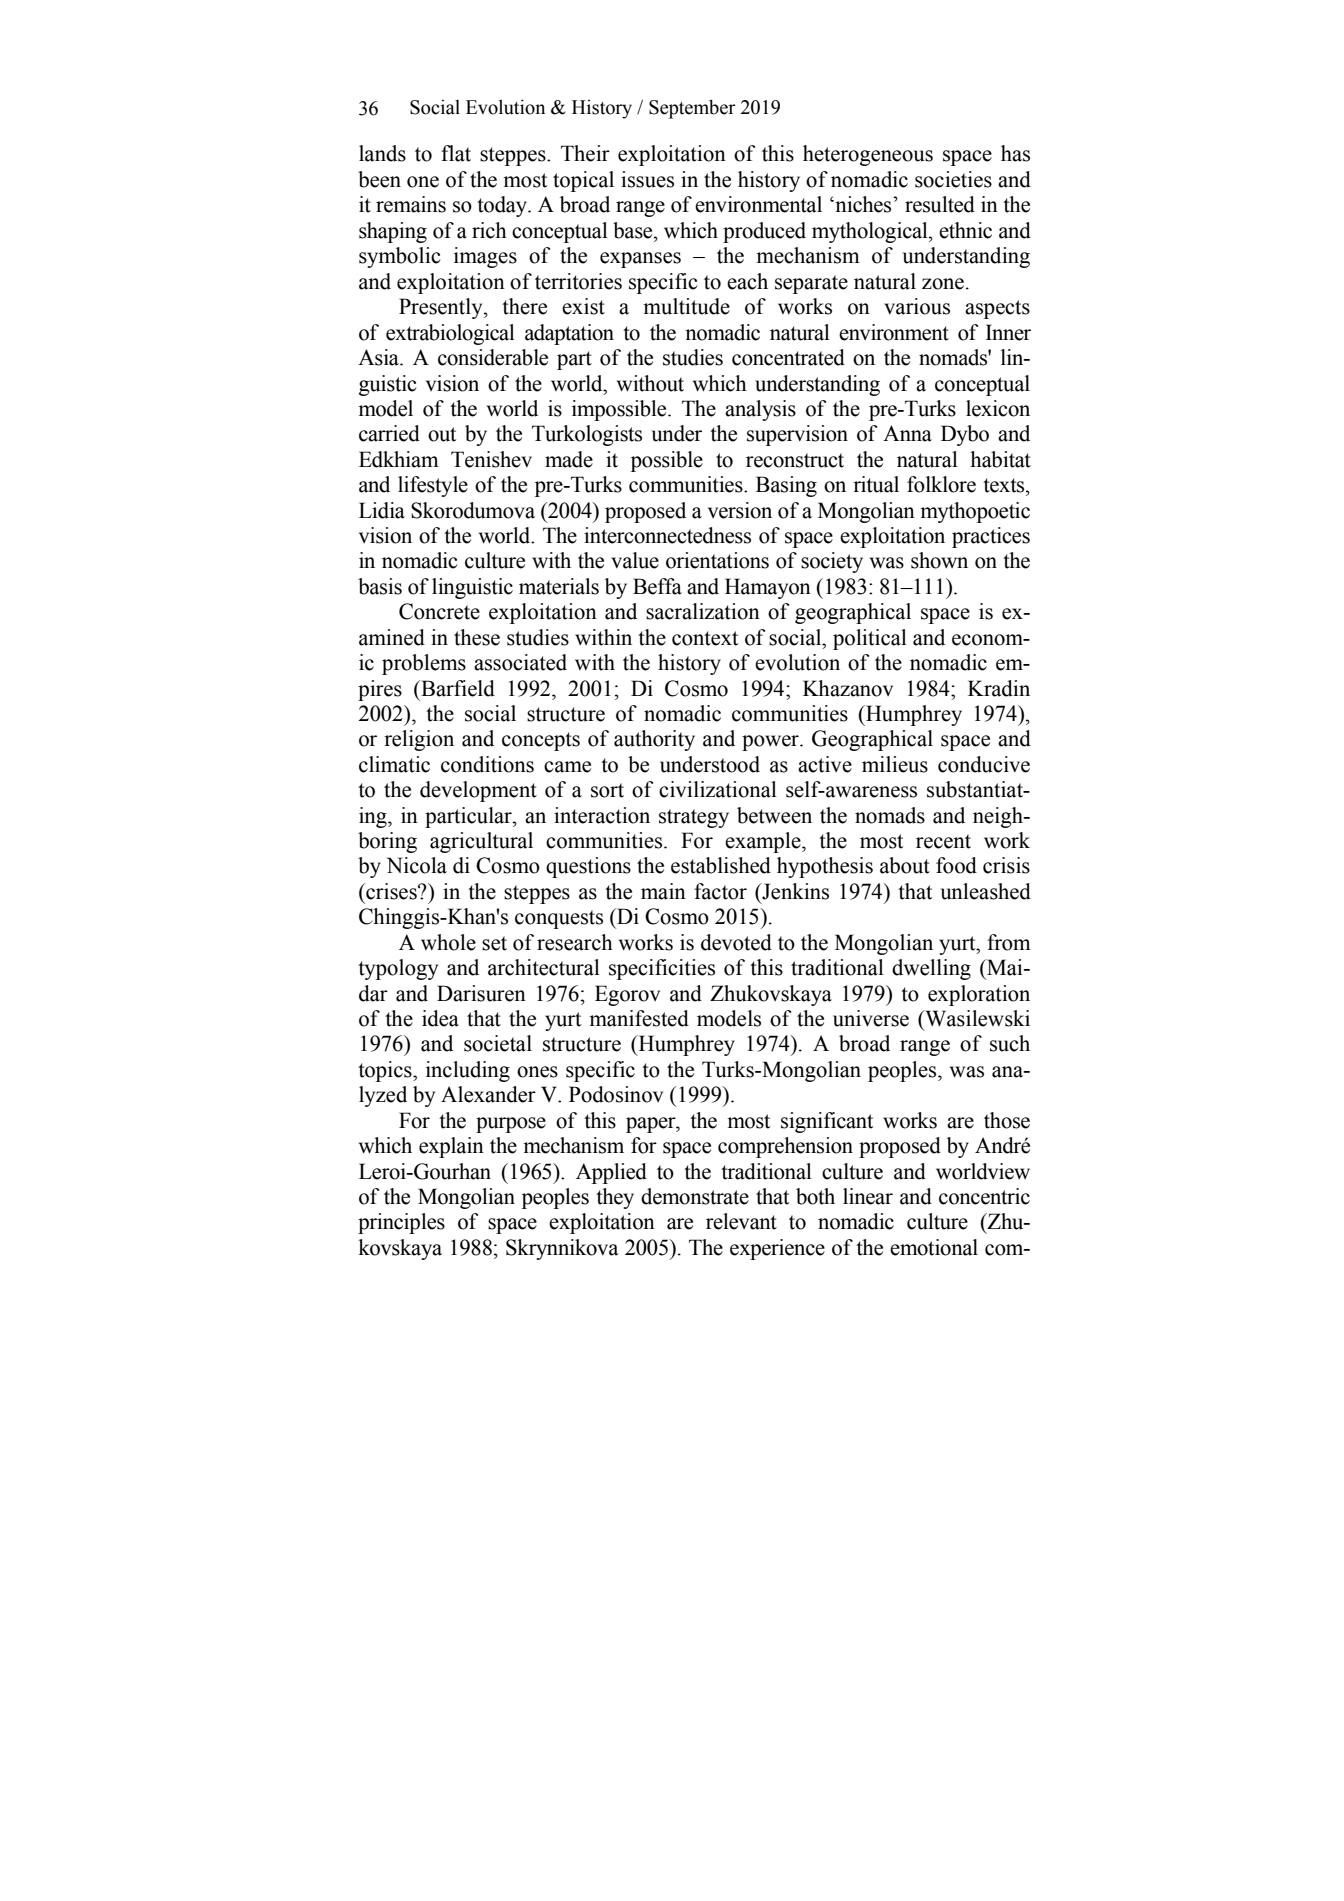 The width and height of the page is (1344, 1901). Describe the element at coordinates (401, 1223) in the page. I see `principles` at that location.
